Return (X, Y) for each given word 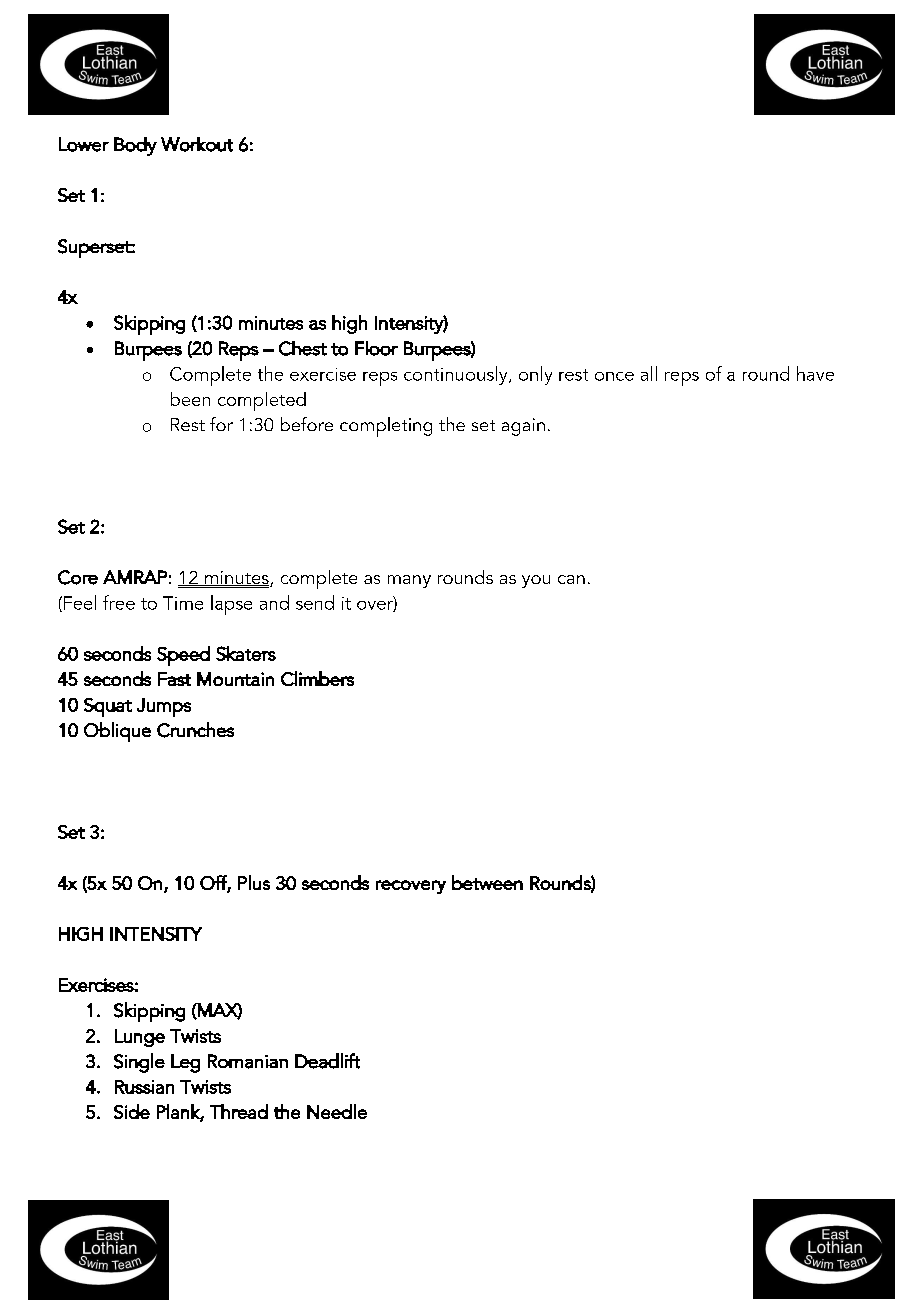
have (815, 373)
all (649, 373)
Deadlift (327, 1061)
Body (135, 146)
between (487, 882)
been (190, 399)
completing (386, 427)
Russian (144, 1087)
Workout (197, 144)
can (571, 579)
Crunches (195, 730)
